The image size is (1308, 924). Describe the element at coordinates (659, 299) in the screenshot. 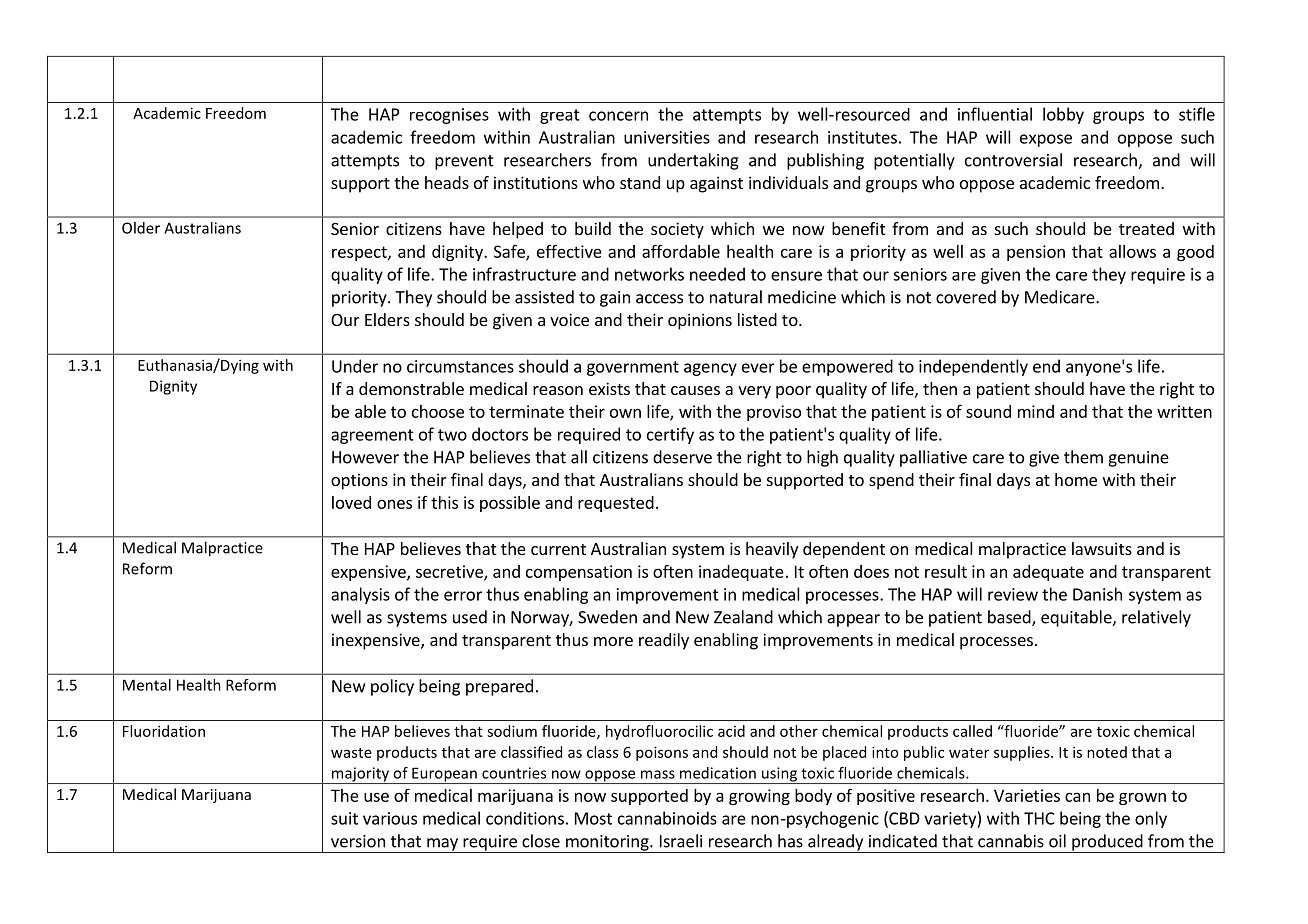

I see `access` at that location.
